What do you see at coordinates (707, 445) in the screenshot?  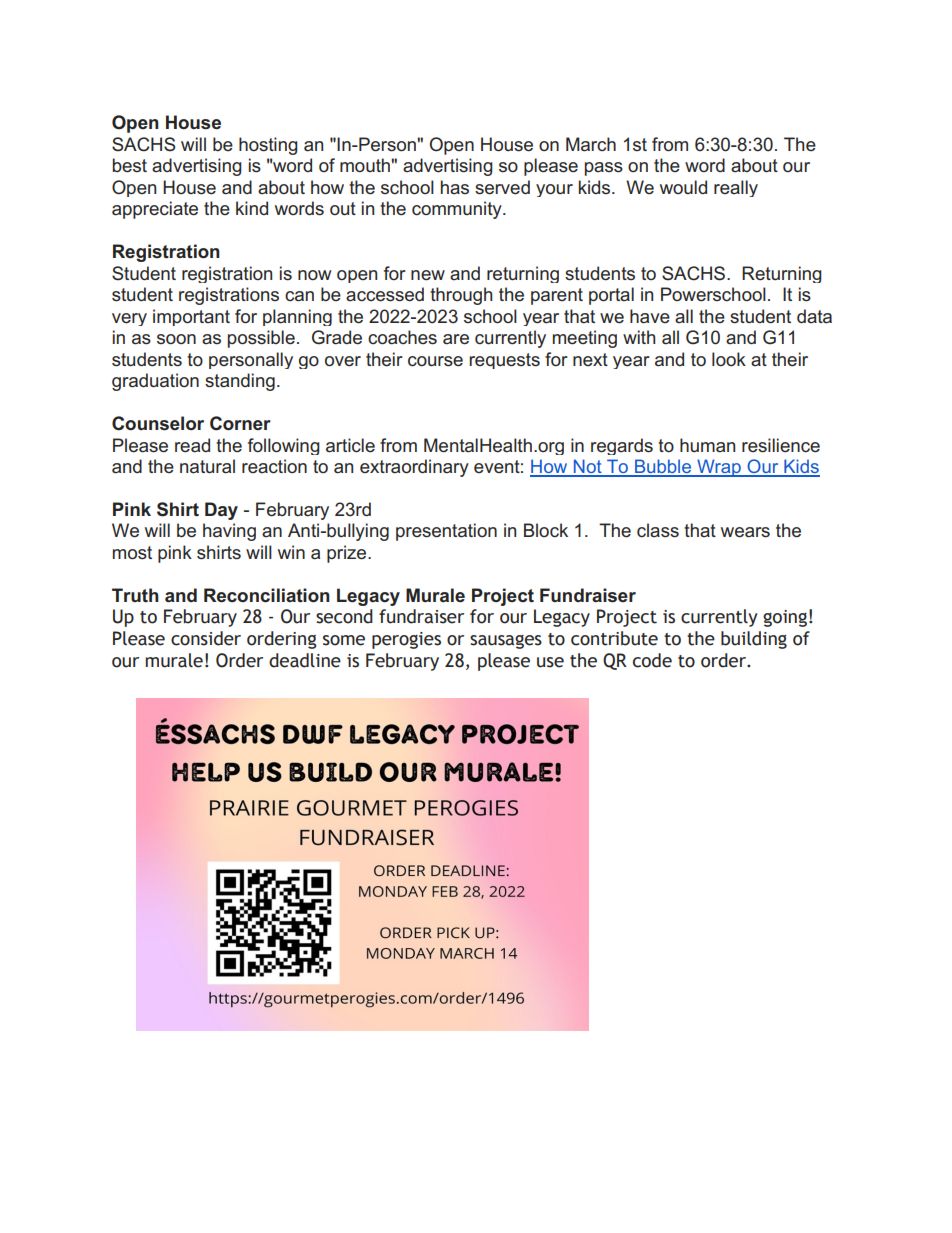 I see `human` at bounding box center [707, 445].
